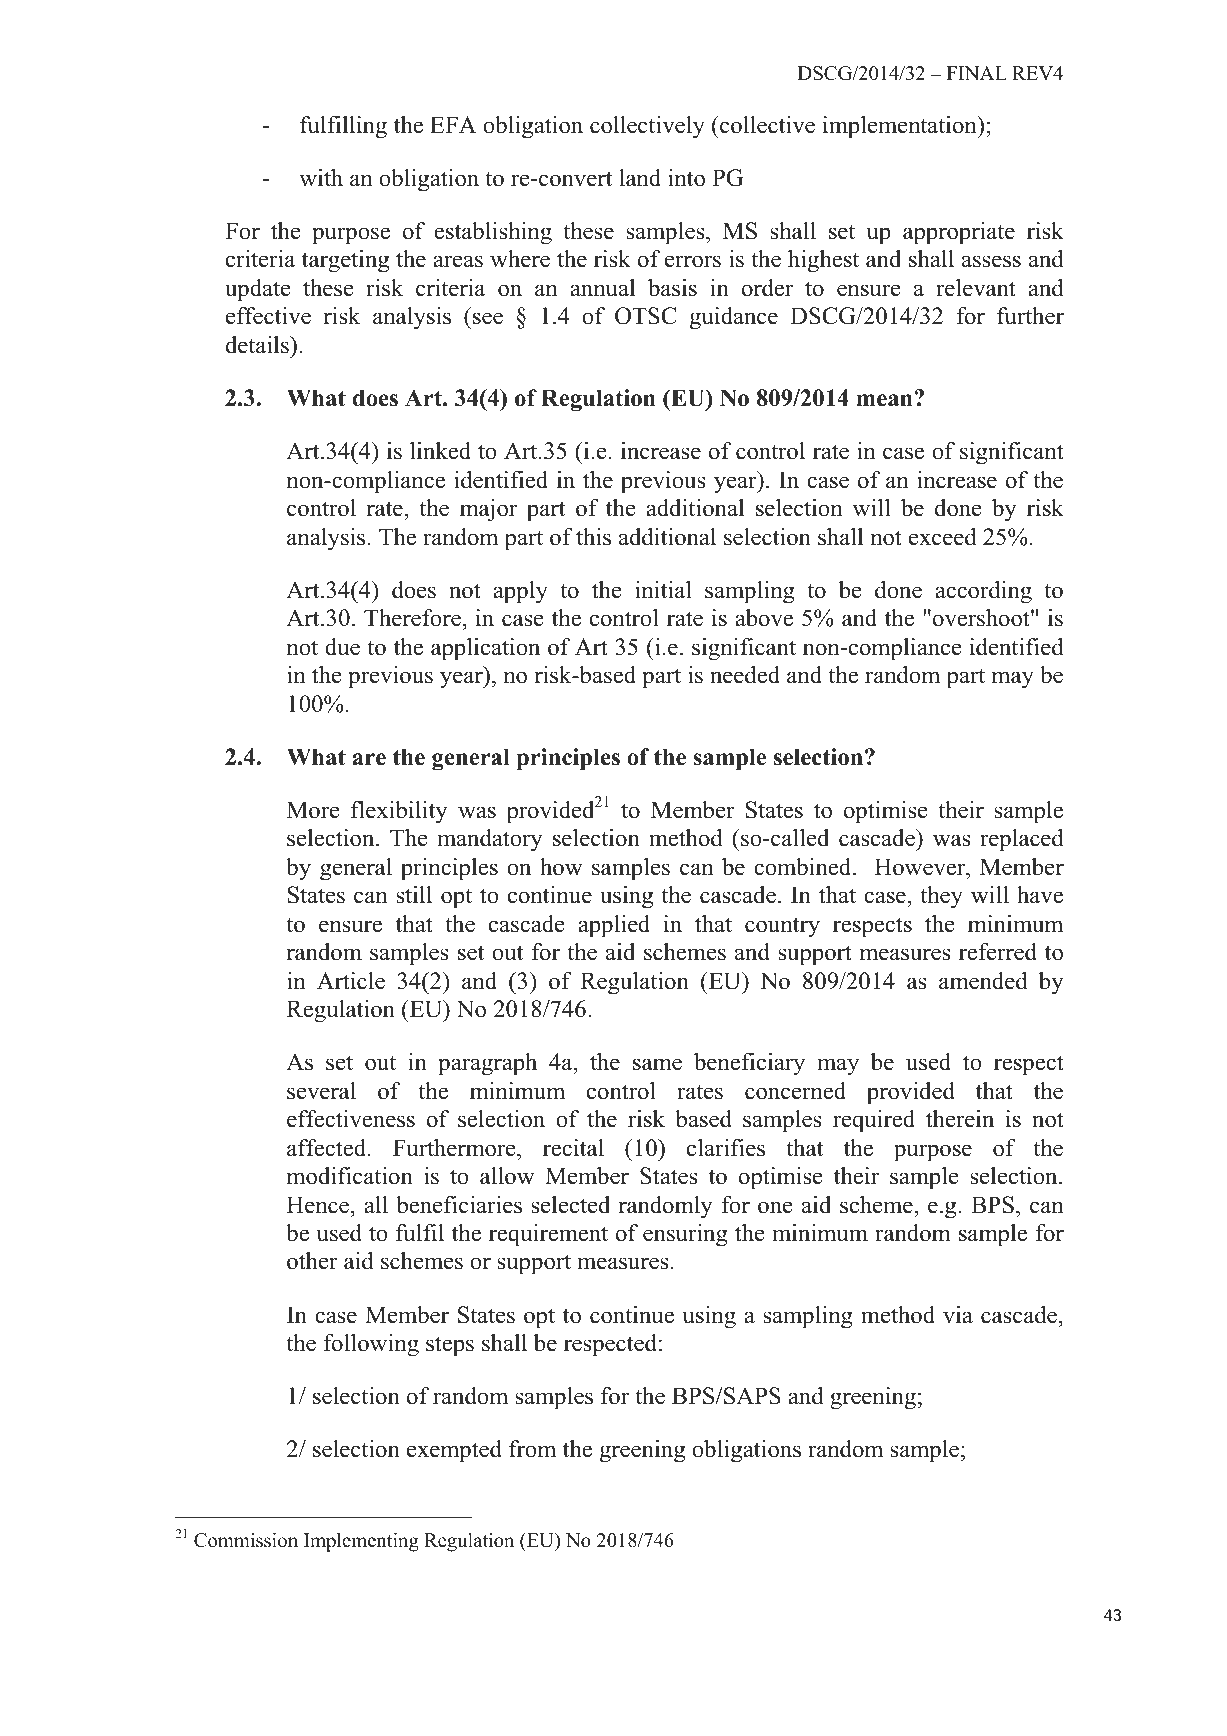 Image resolution: width=1227 pixels, height=1736 pixels. I want to click on implementation, so click(901, 127).
